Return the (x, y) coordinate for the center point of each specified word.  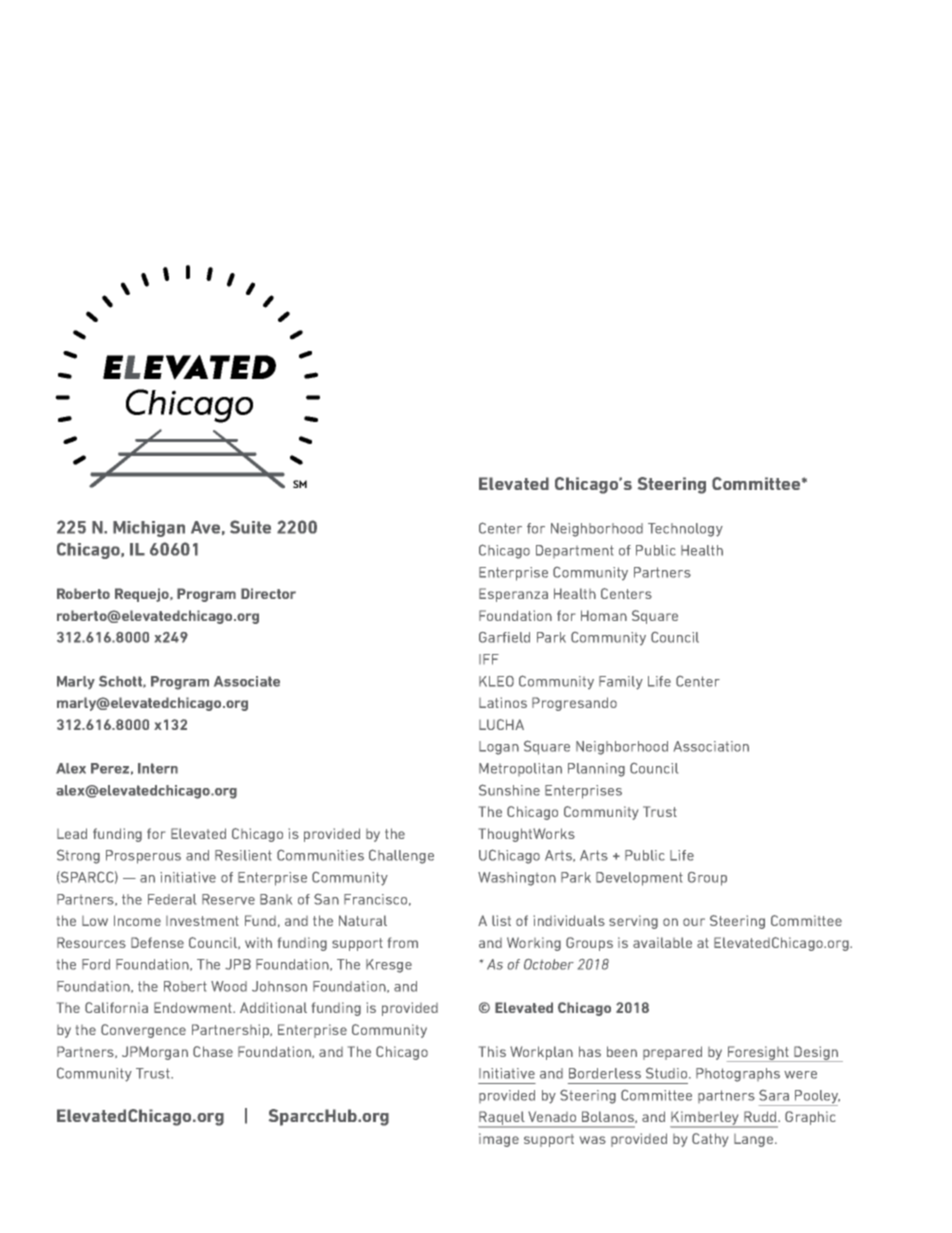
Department (575, 551)
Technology (685, 530)
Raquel (502, 1119)
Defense (157, 942)
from (403, 942)
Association (711, 746)
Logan (499, 748)
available (662, 942)
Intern (158, 768)
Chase (213, 1051)
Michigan (149, 529)
